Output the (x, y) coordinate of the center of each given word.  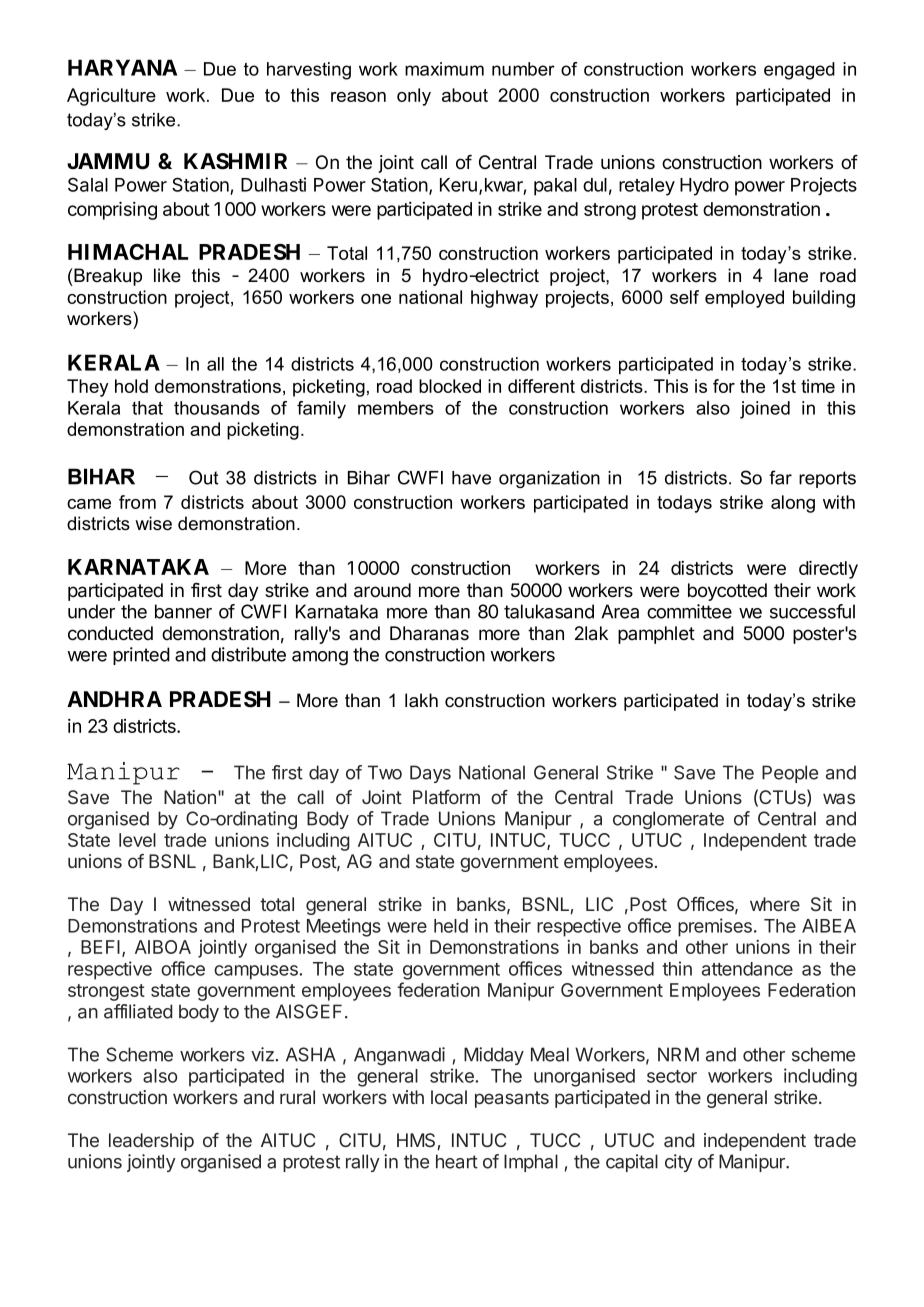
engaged (799, 71)
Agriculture (111, 97)
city (679, 1163)
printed (141, 656)
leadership (151, 1142)
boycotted (727, 592)
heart (457, 1161)
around (382, 590)
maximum (444, 69)
